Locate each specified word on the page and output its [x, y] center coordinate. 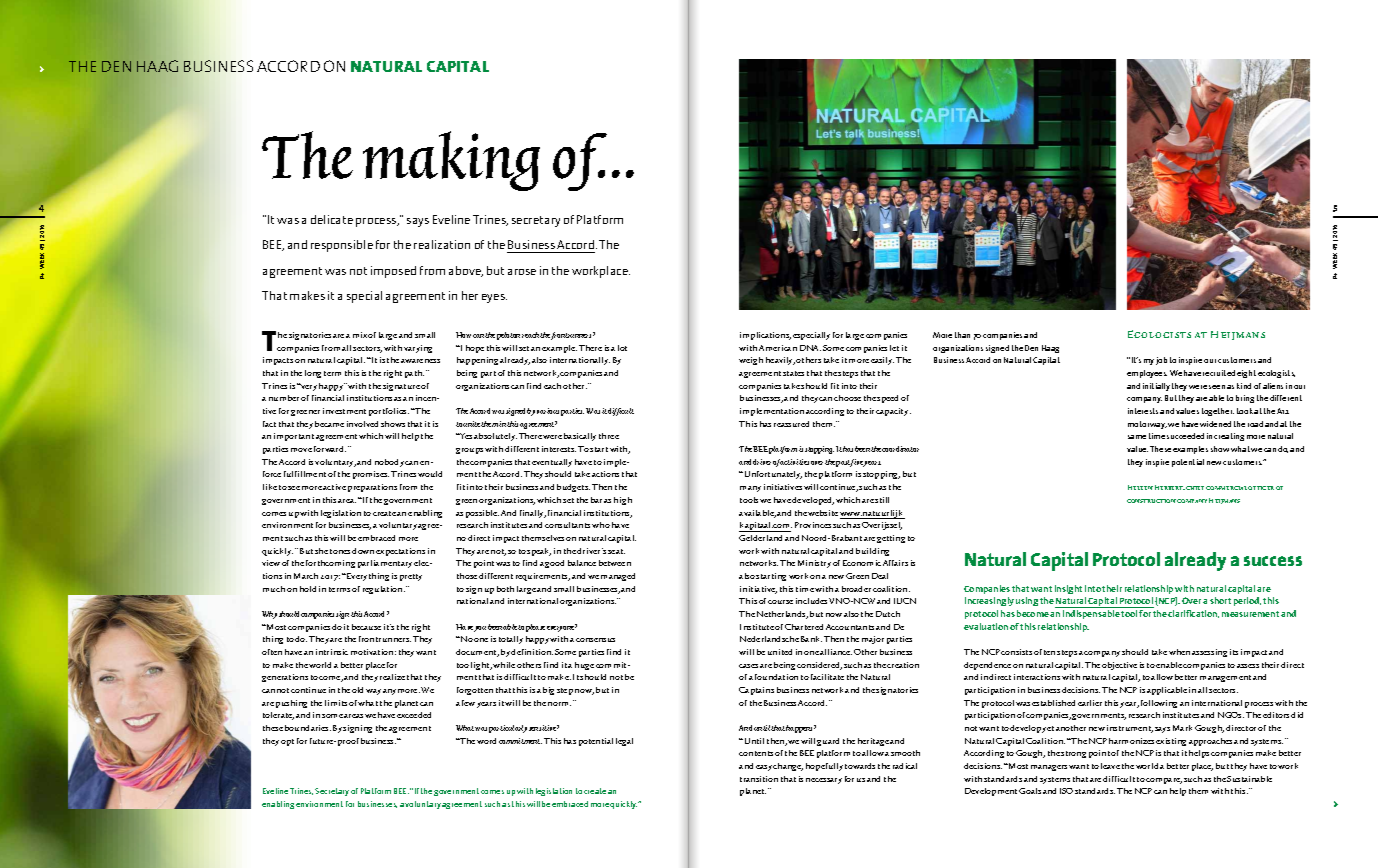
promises [371, 475]
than [962, 335]
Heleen [1140, 487]
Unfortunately [772, 475]
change [788, 767]
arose [522, 272]
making [451, 161]
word [486, 741]
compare [1164, 781]
